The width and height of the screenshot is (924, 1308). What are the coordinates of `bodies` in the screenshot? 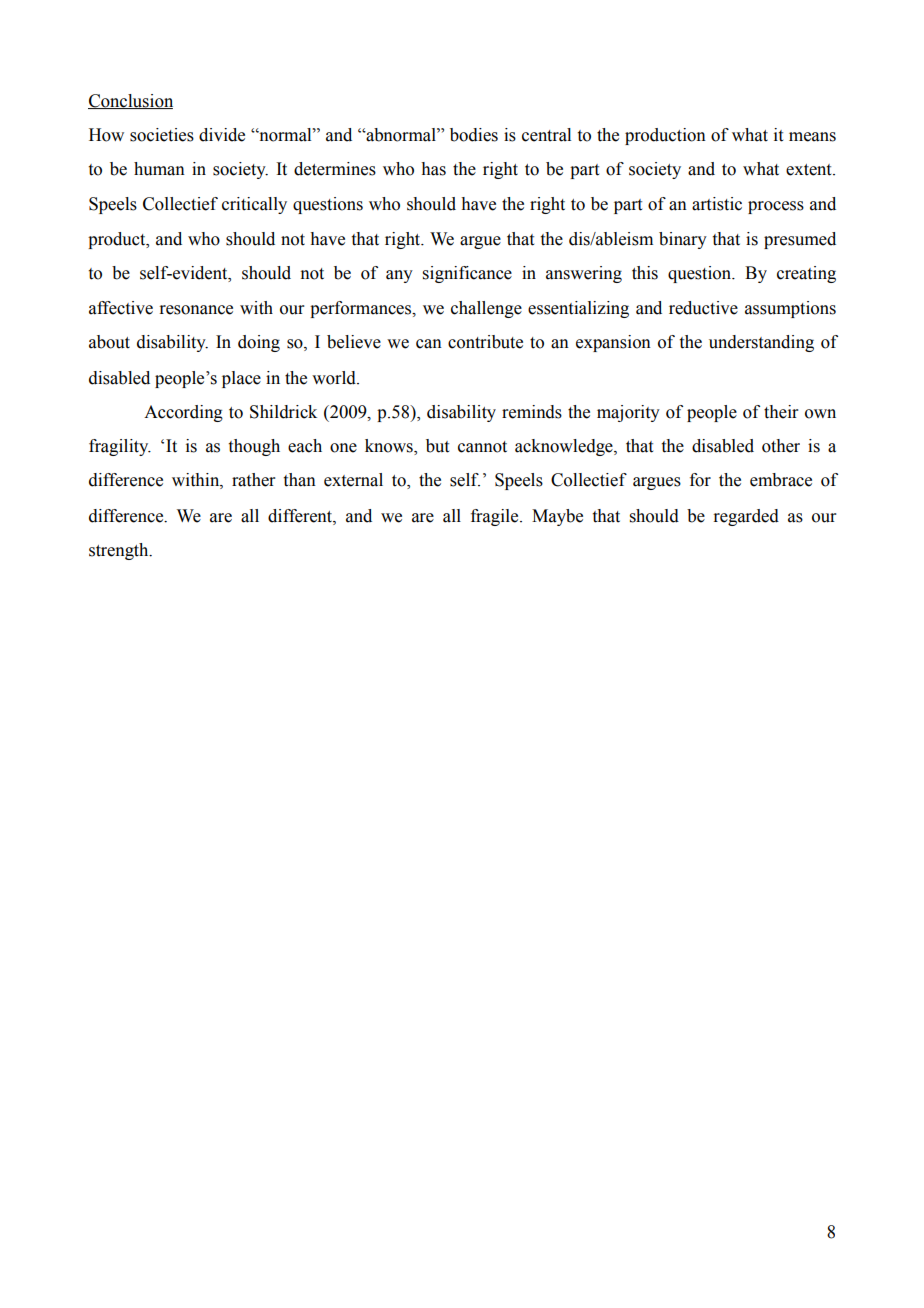 It's located at (474, 135).
